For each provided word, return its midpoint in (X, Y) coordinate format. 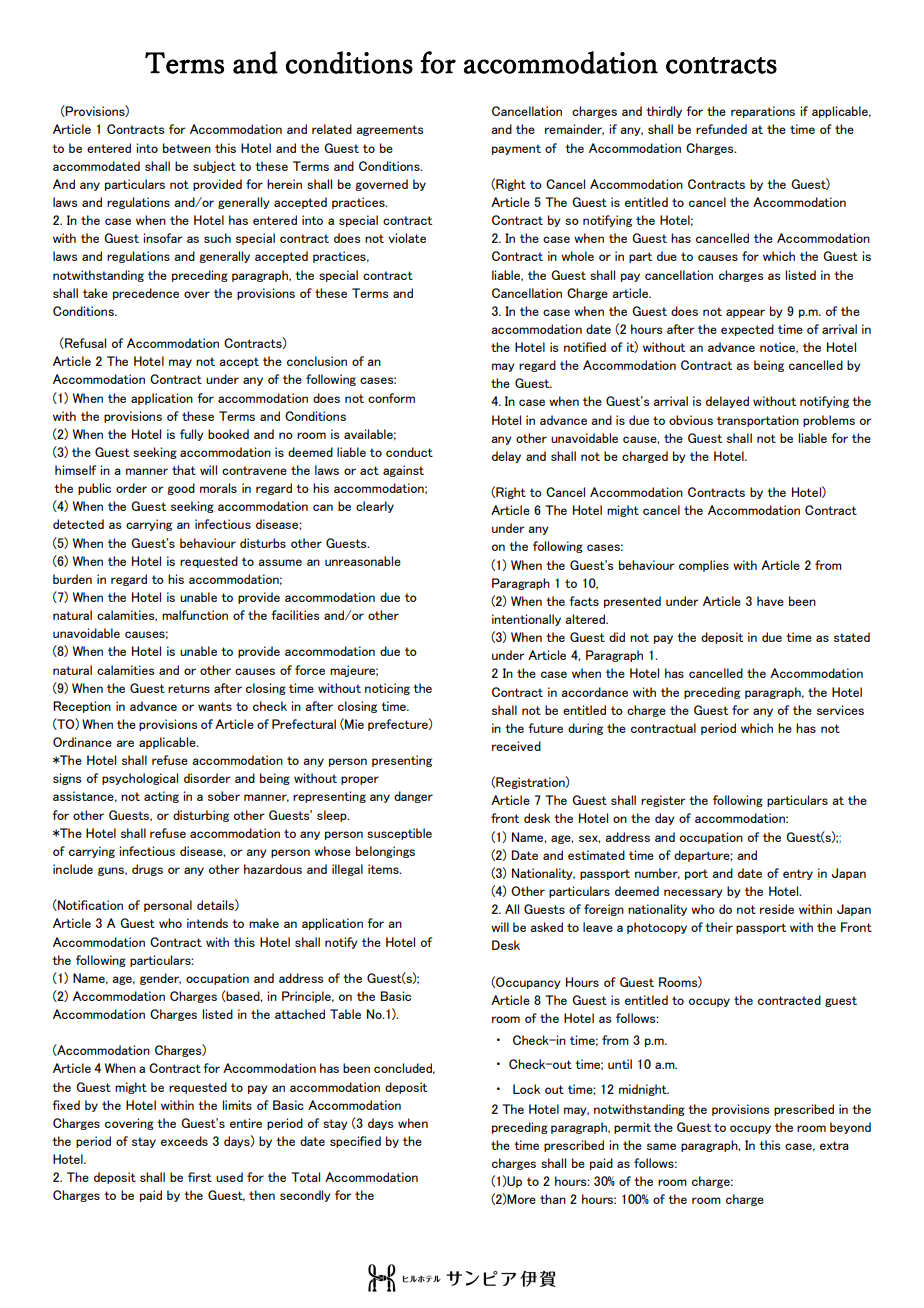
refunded (721, 129)
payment (516, 149)
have (770, 601)
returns (189, 688)
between (187, 148)
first (200, 1177)
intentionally (526, 620)
